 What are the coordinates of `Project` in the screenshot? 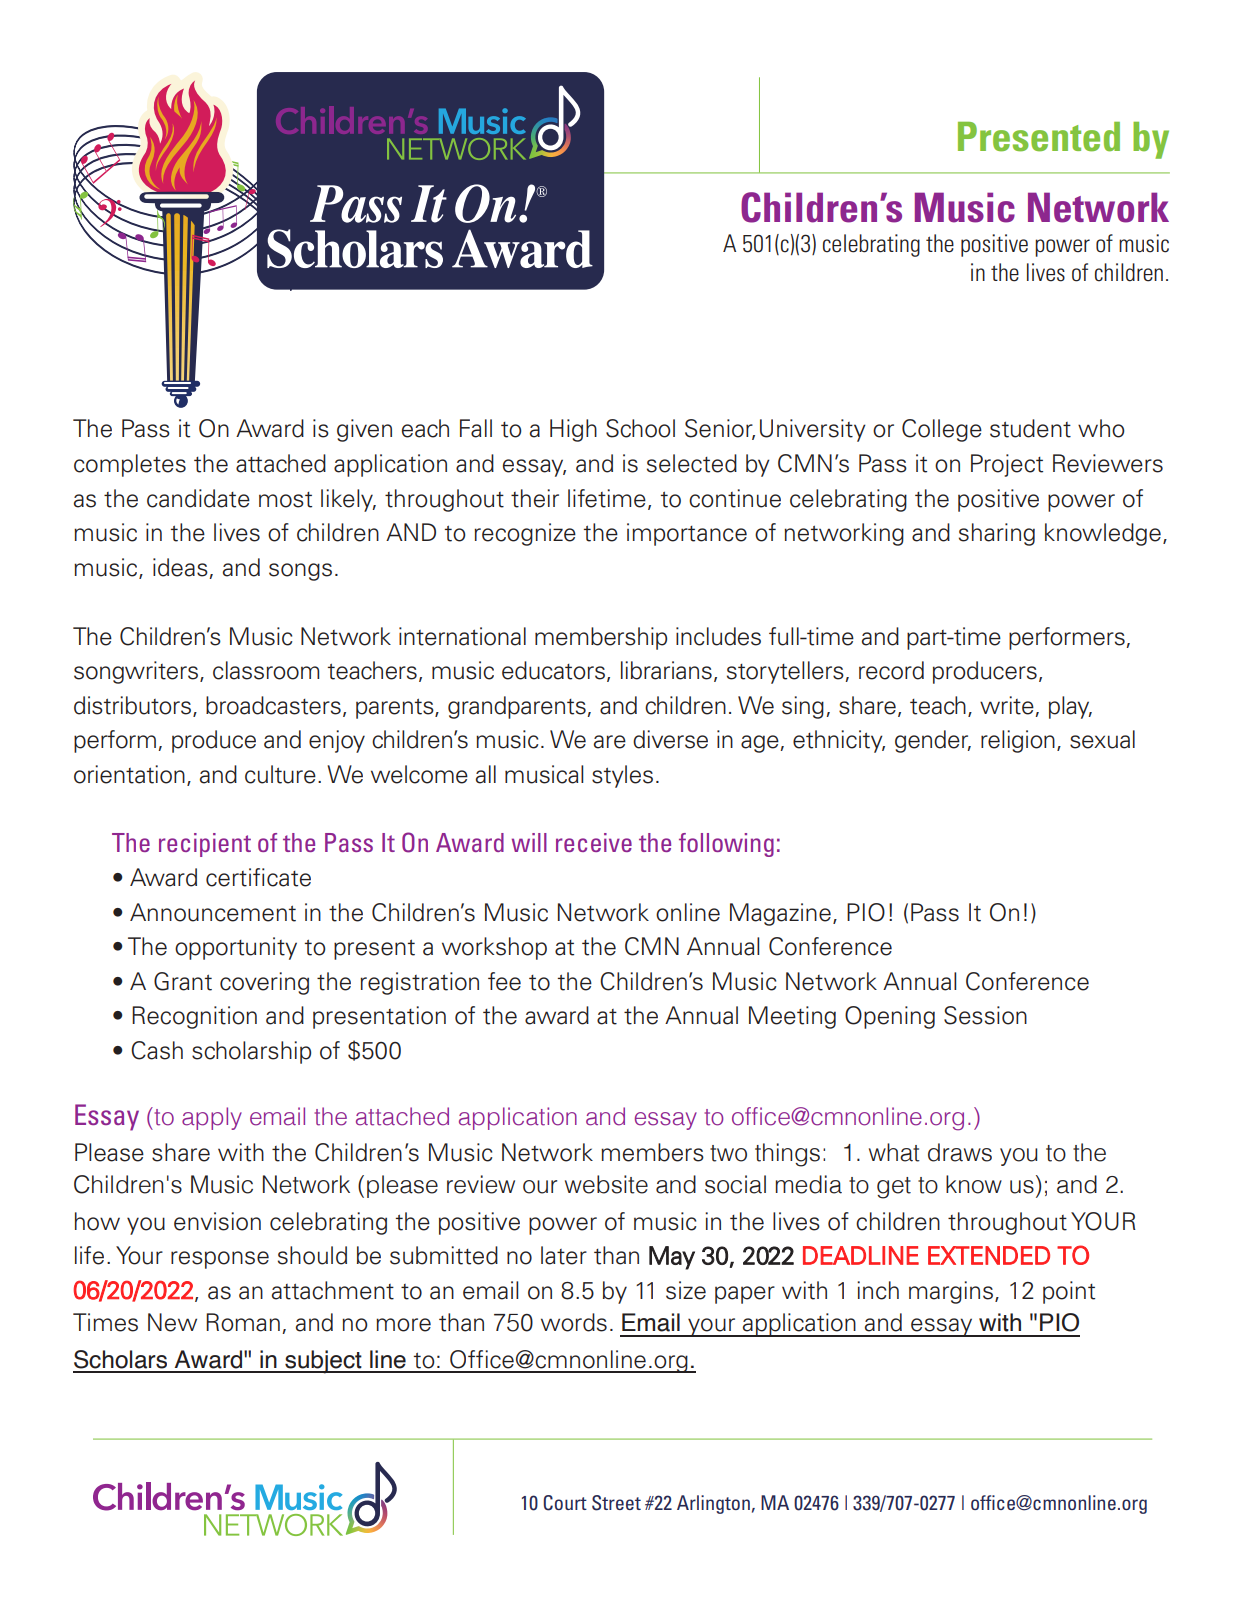 It's located at (1007, 465).
